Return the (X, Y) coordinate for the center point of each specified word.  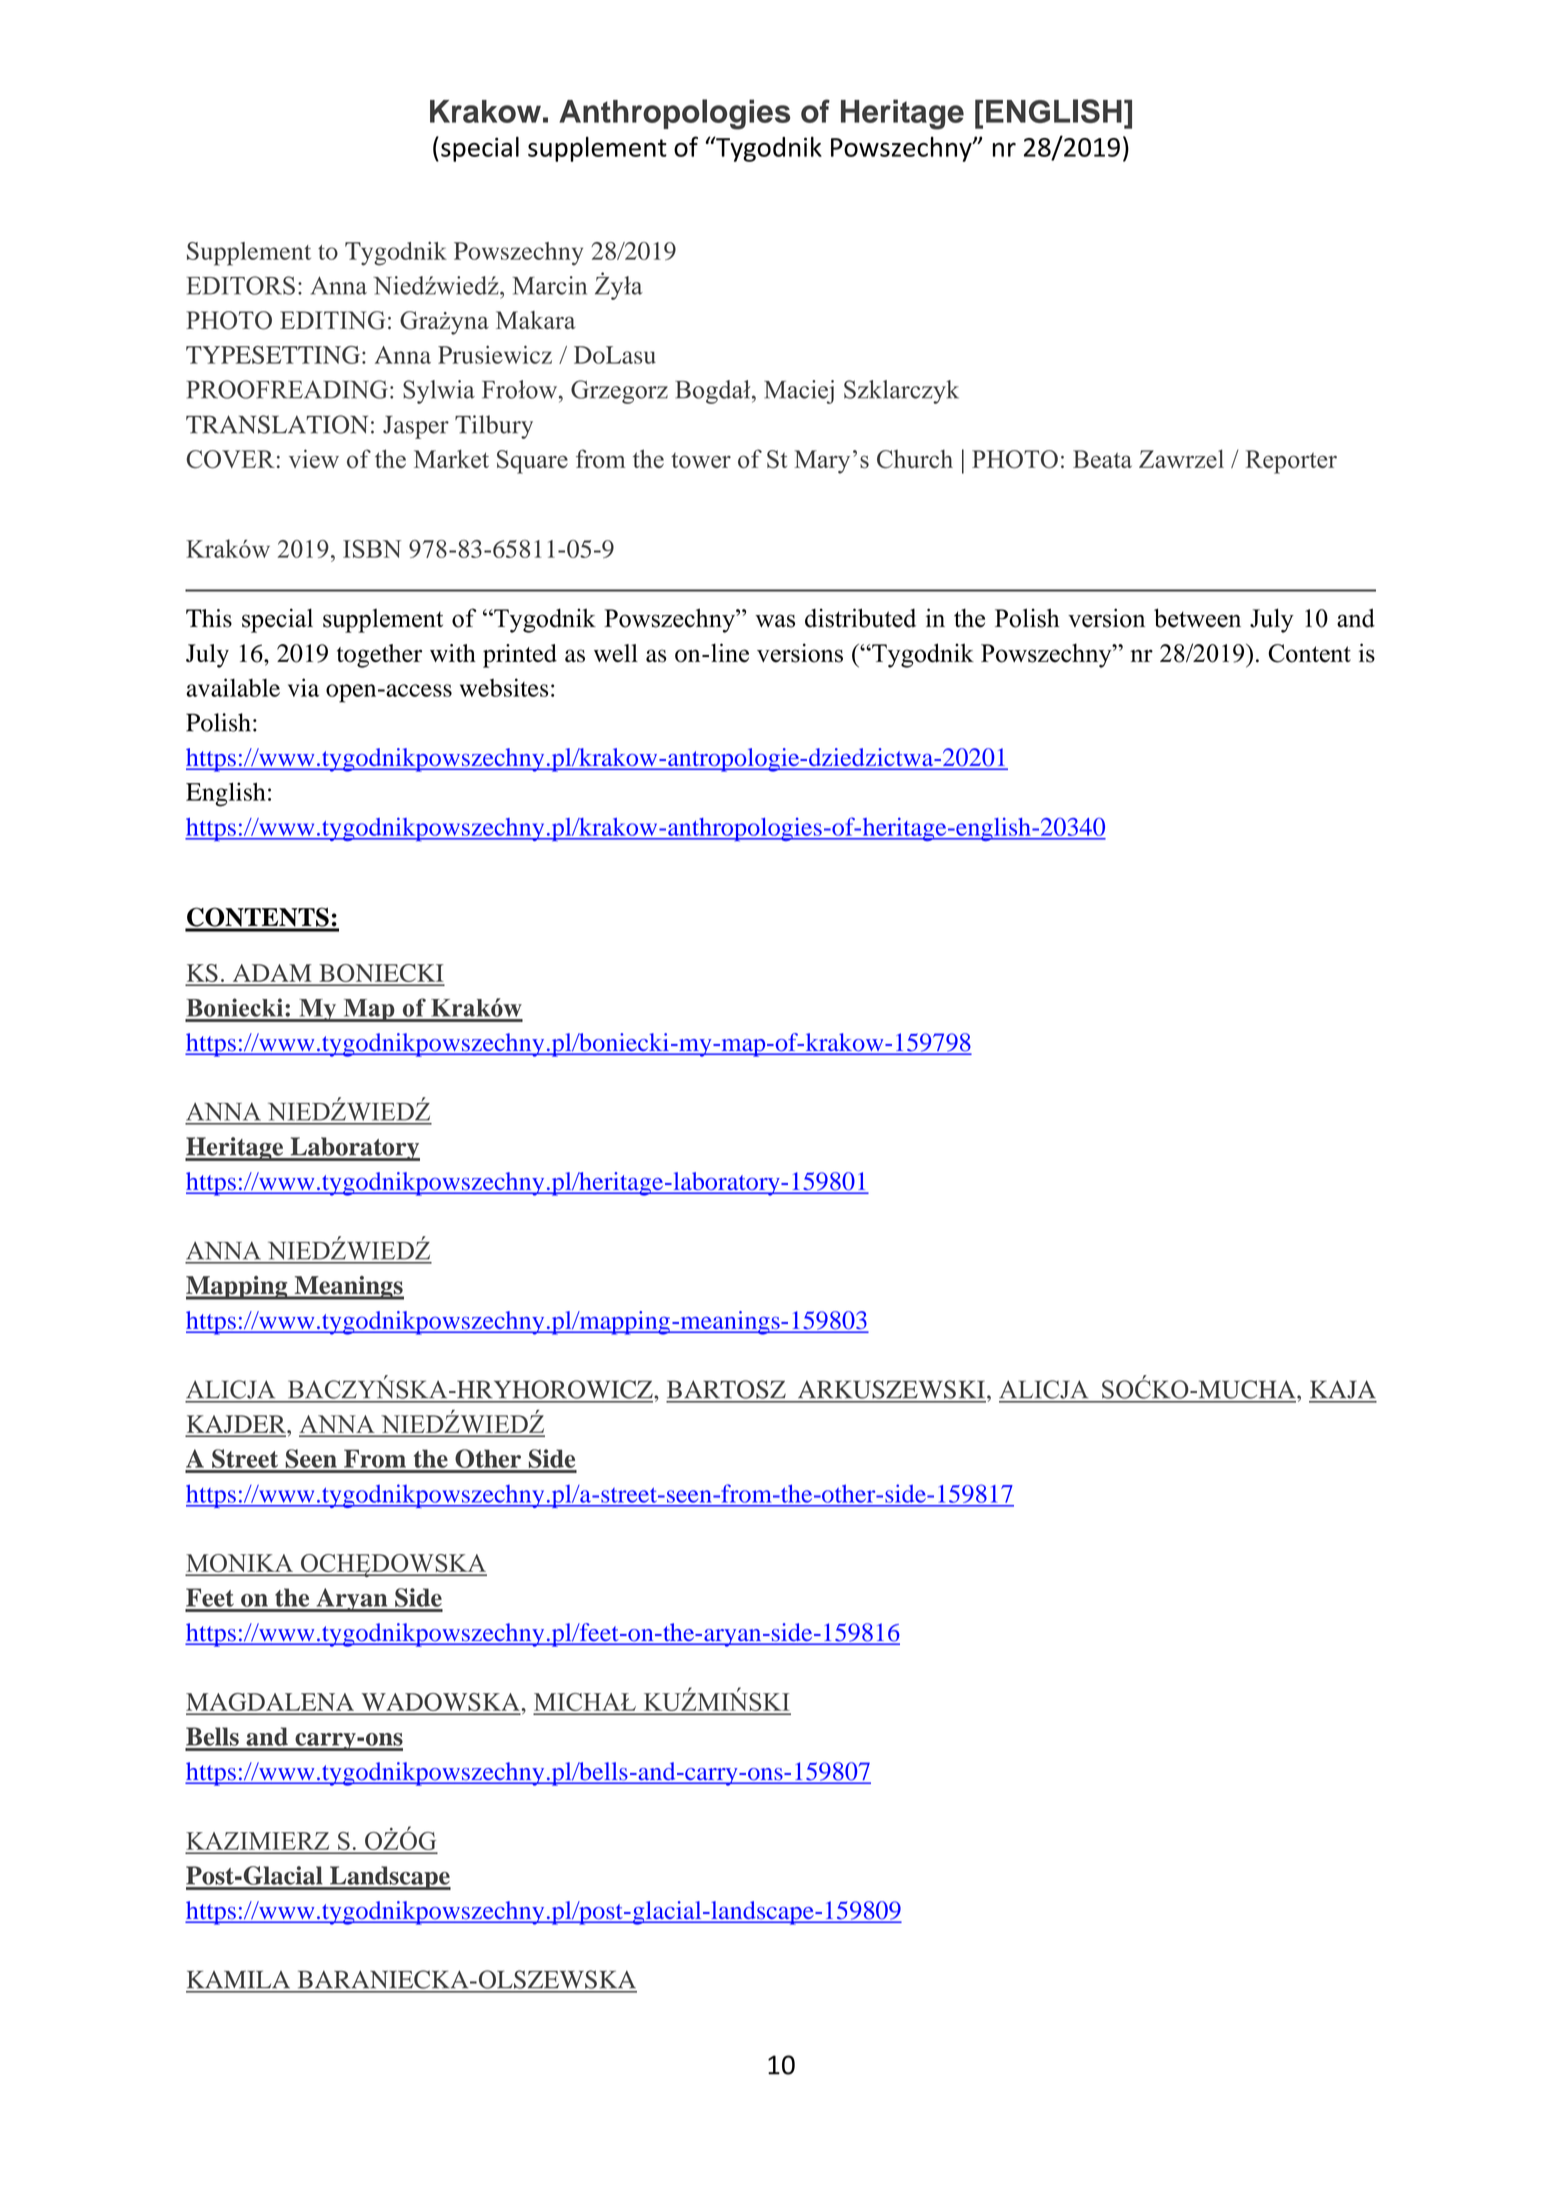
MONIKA (240, 1564)
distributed (860, 618)
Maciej (799, 392)
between (1197, 618)
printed (520, 656)
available (233, 687)
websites (504, 687)
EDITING (332, 320)
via (303, 687)
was (775, 621)
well (616, 653)
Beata (1102, 459)
